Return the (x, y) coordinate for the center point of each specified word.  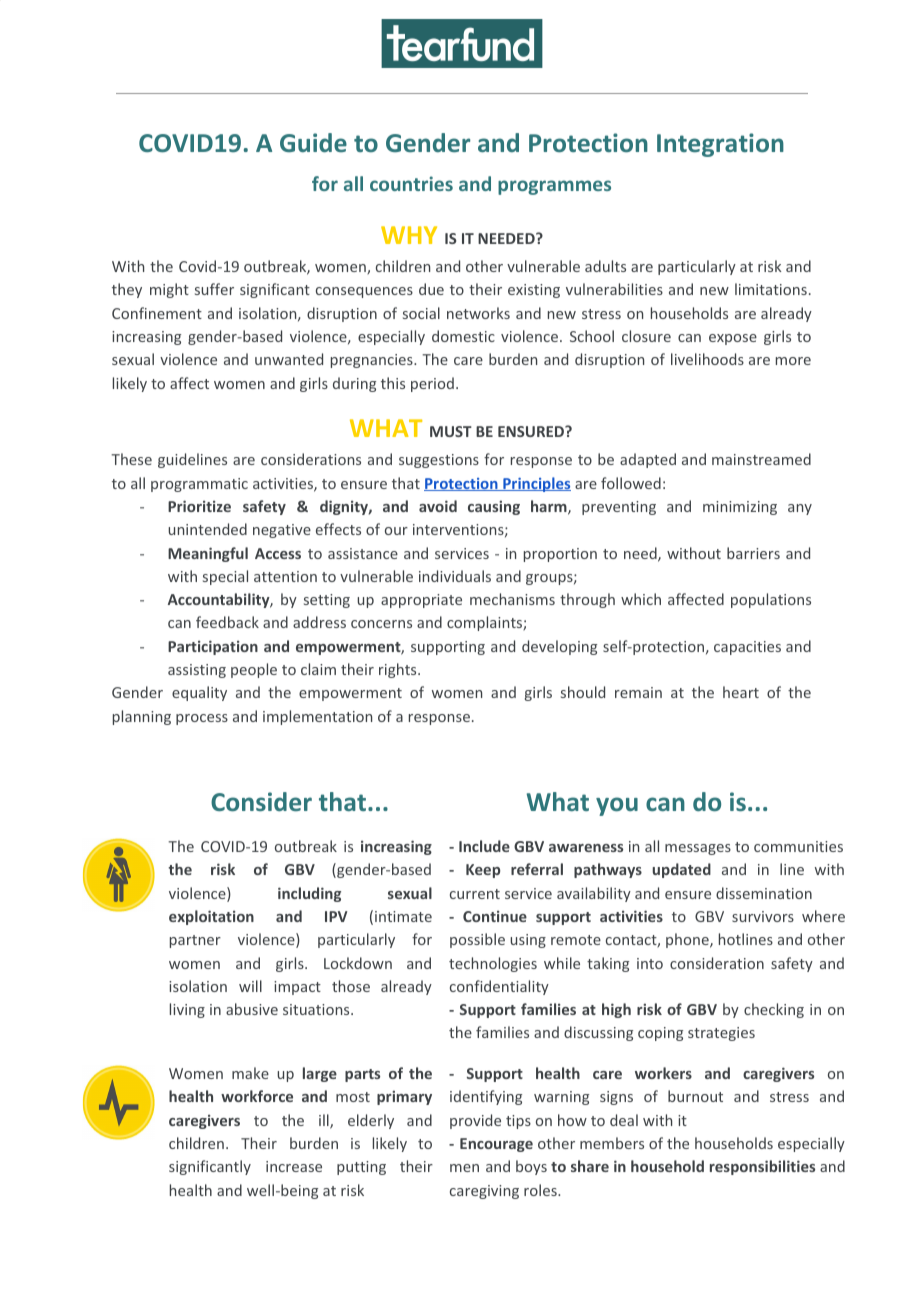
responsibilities (762, 1167)
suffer (214, 289)
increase (294, 1166)
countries (411, 183)
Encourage (496, 1145)
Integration (720, 145)
